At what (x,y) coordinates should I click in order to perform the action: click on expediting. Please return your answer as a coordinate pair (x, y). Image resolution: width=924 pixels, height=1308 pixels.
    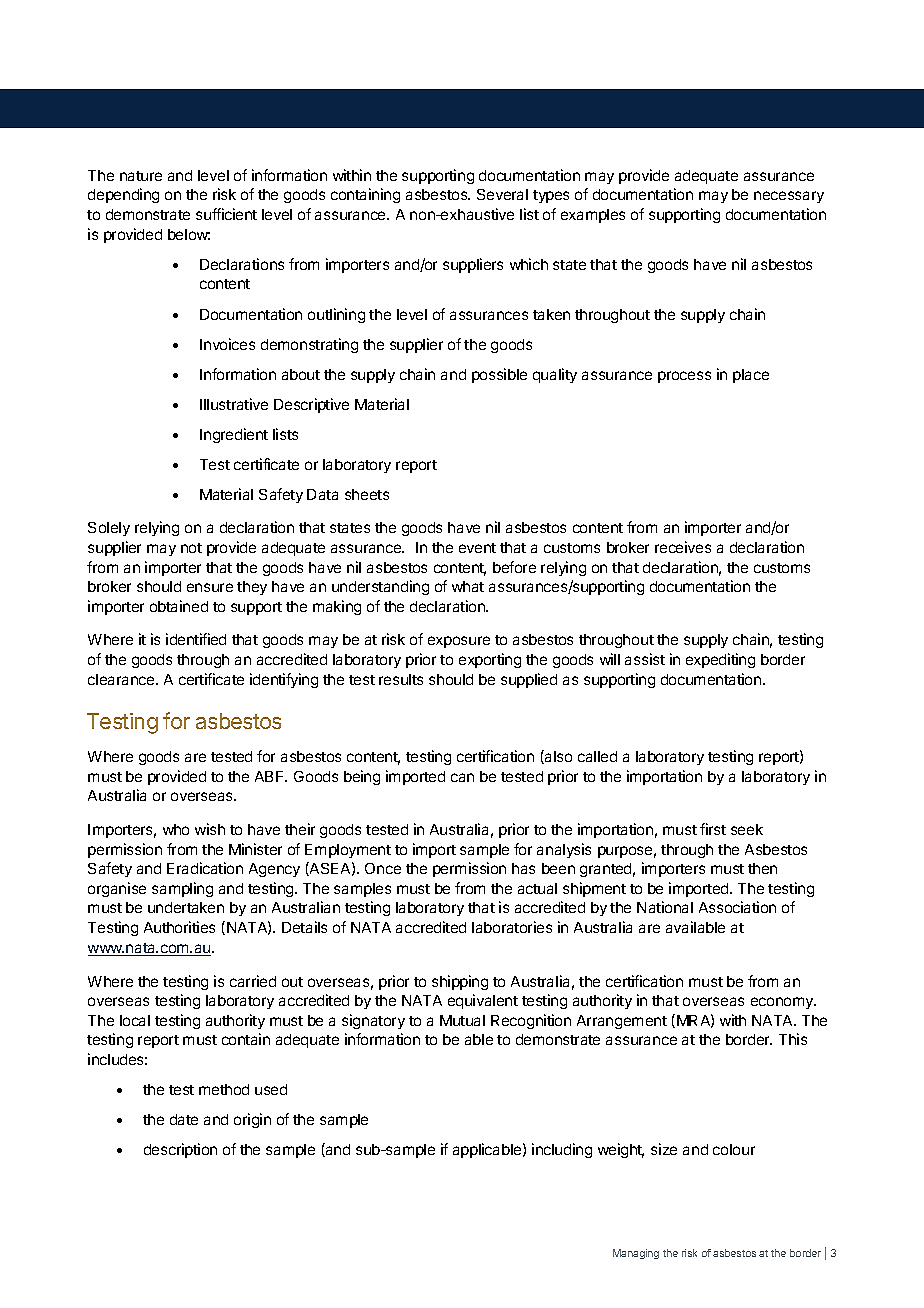
    Looking at the image, I should click on (720, 660).
